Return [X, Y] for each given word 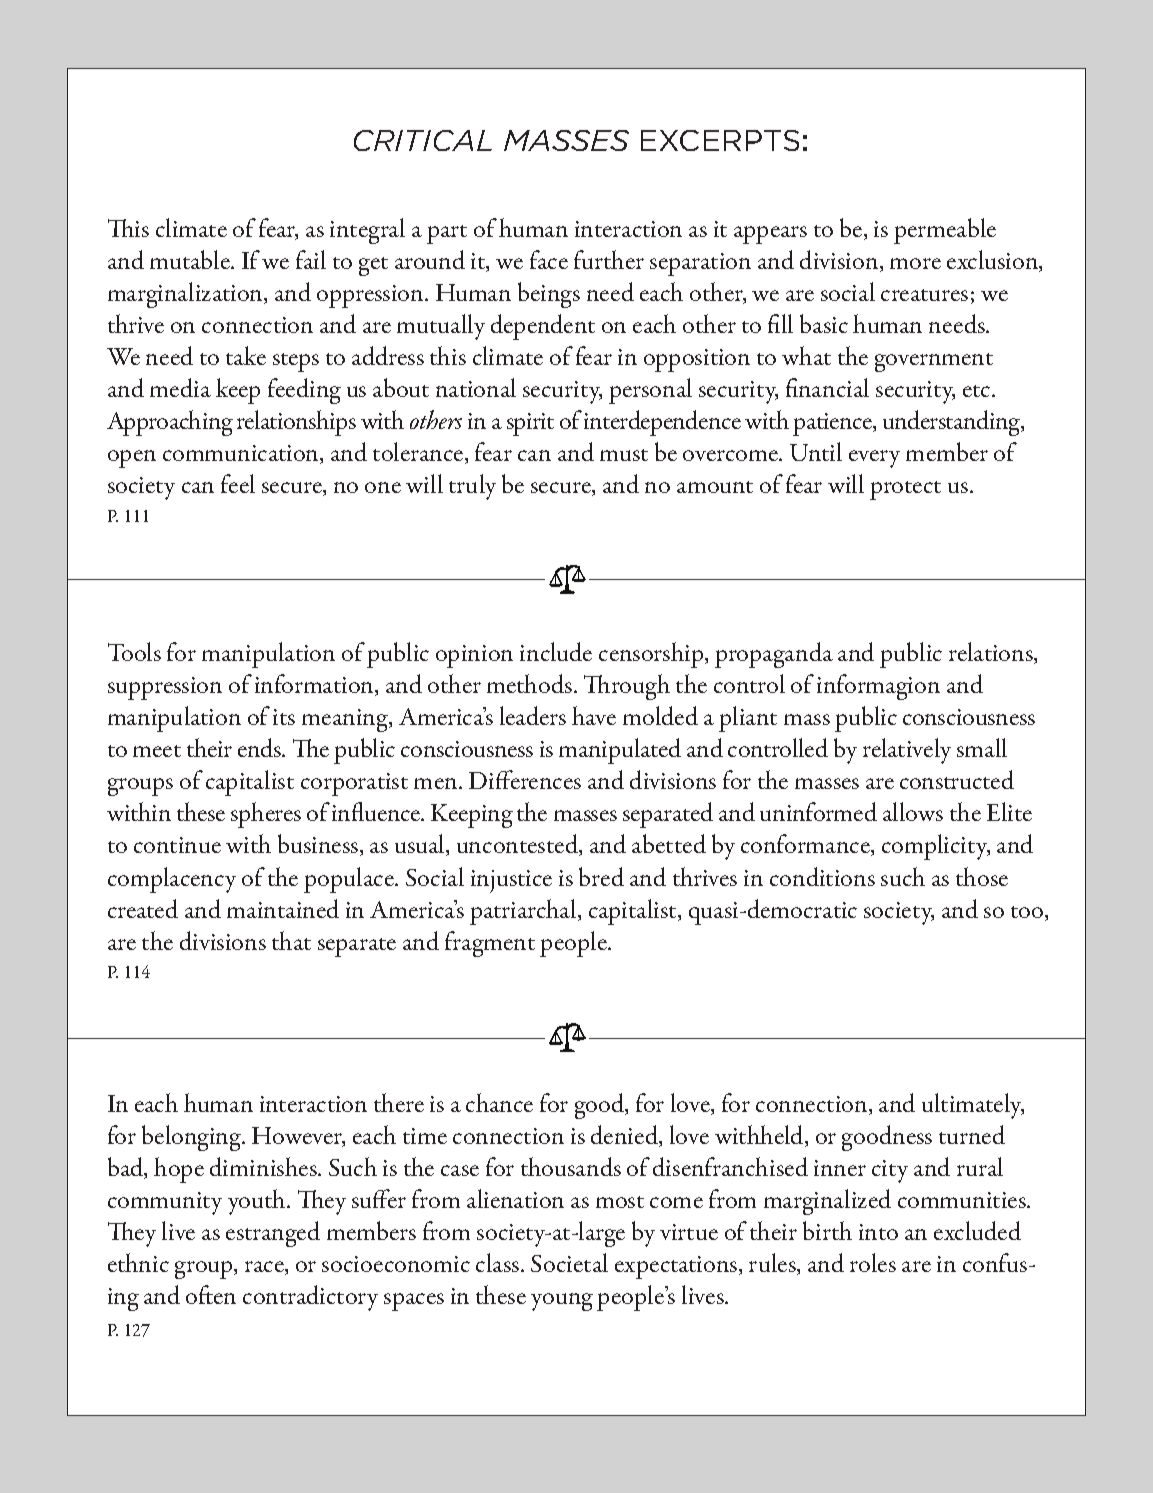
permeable [945, 231]
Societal [569, 1262]
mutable [191, 259]
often [211, 1294]
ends [261, 747]
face [549, 259]
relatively [907, 751]
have [594, 715]
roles [873, 1262]
